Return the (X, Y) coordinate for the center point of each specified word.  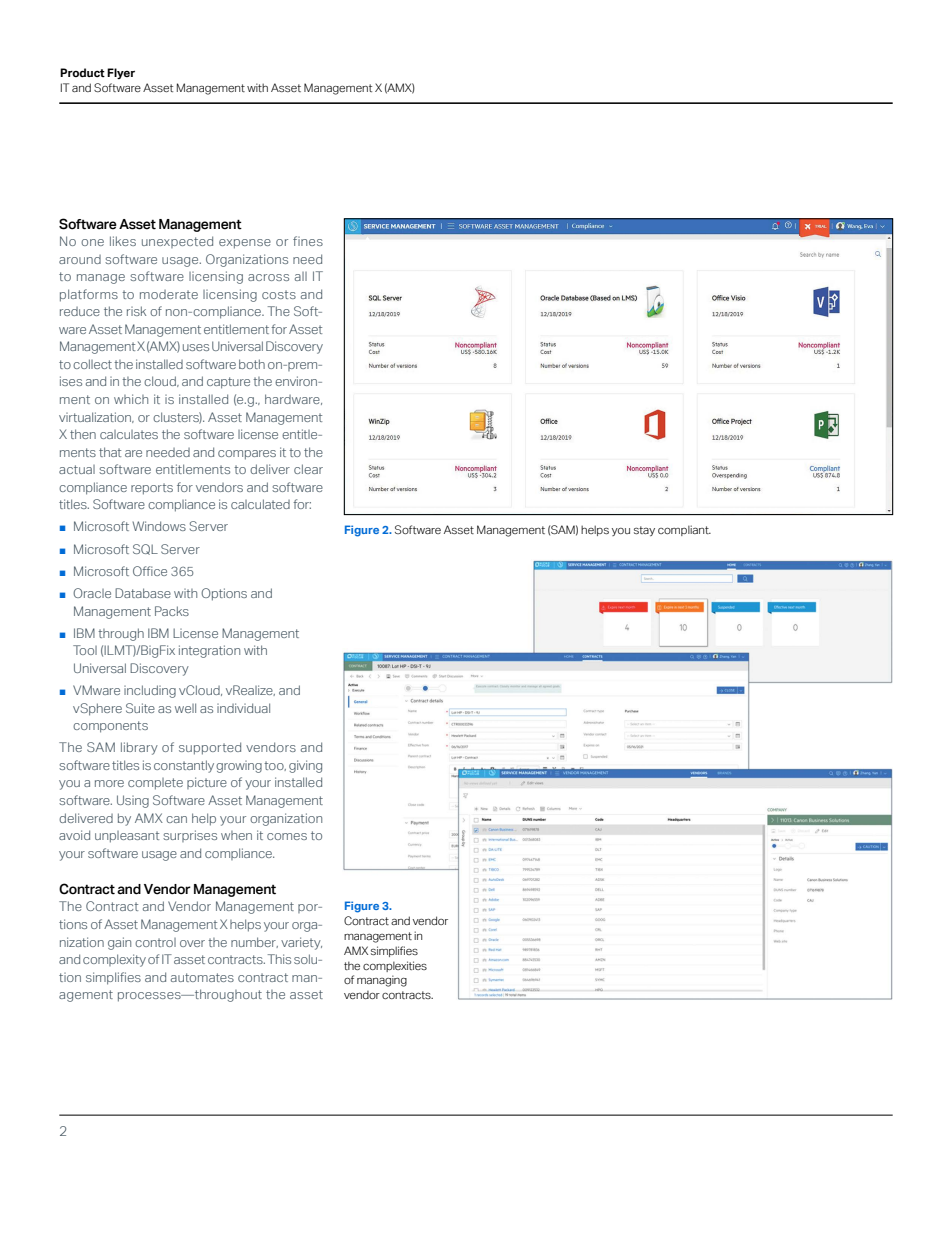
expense (245, 244)
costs (279, 294)
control (155, 942)
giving (305, 766)
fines (308, 241)
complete (155, 784)
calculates (129, 434)
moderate (169, 294)
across (268, 277)
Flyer (121, 73)
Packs (172, 611)
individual (243, 708)
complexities (395, 966)
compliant (684, 530)
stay (644, 531)
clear (308, 469)
